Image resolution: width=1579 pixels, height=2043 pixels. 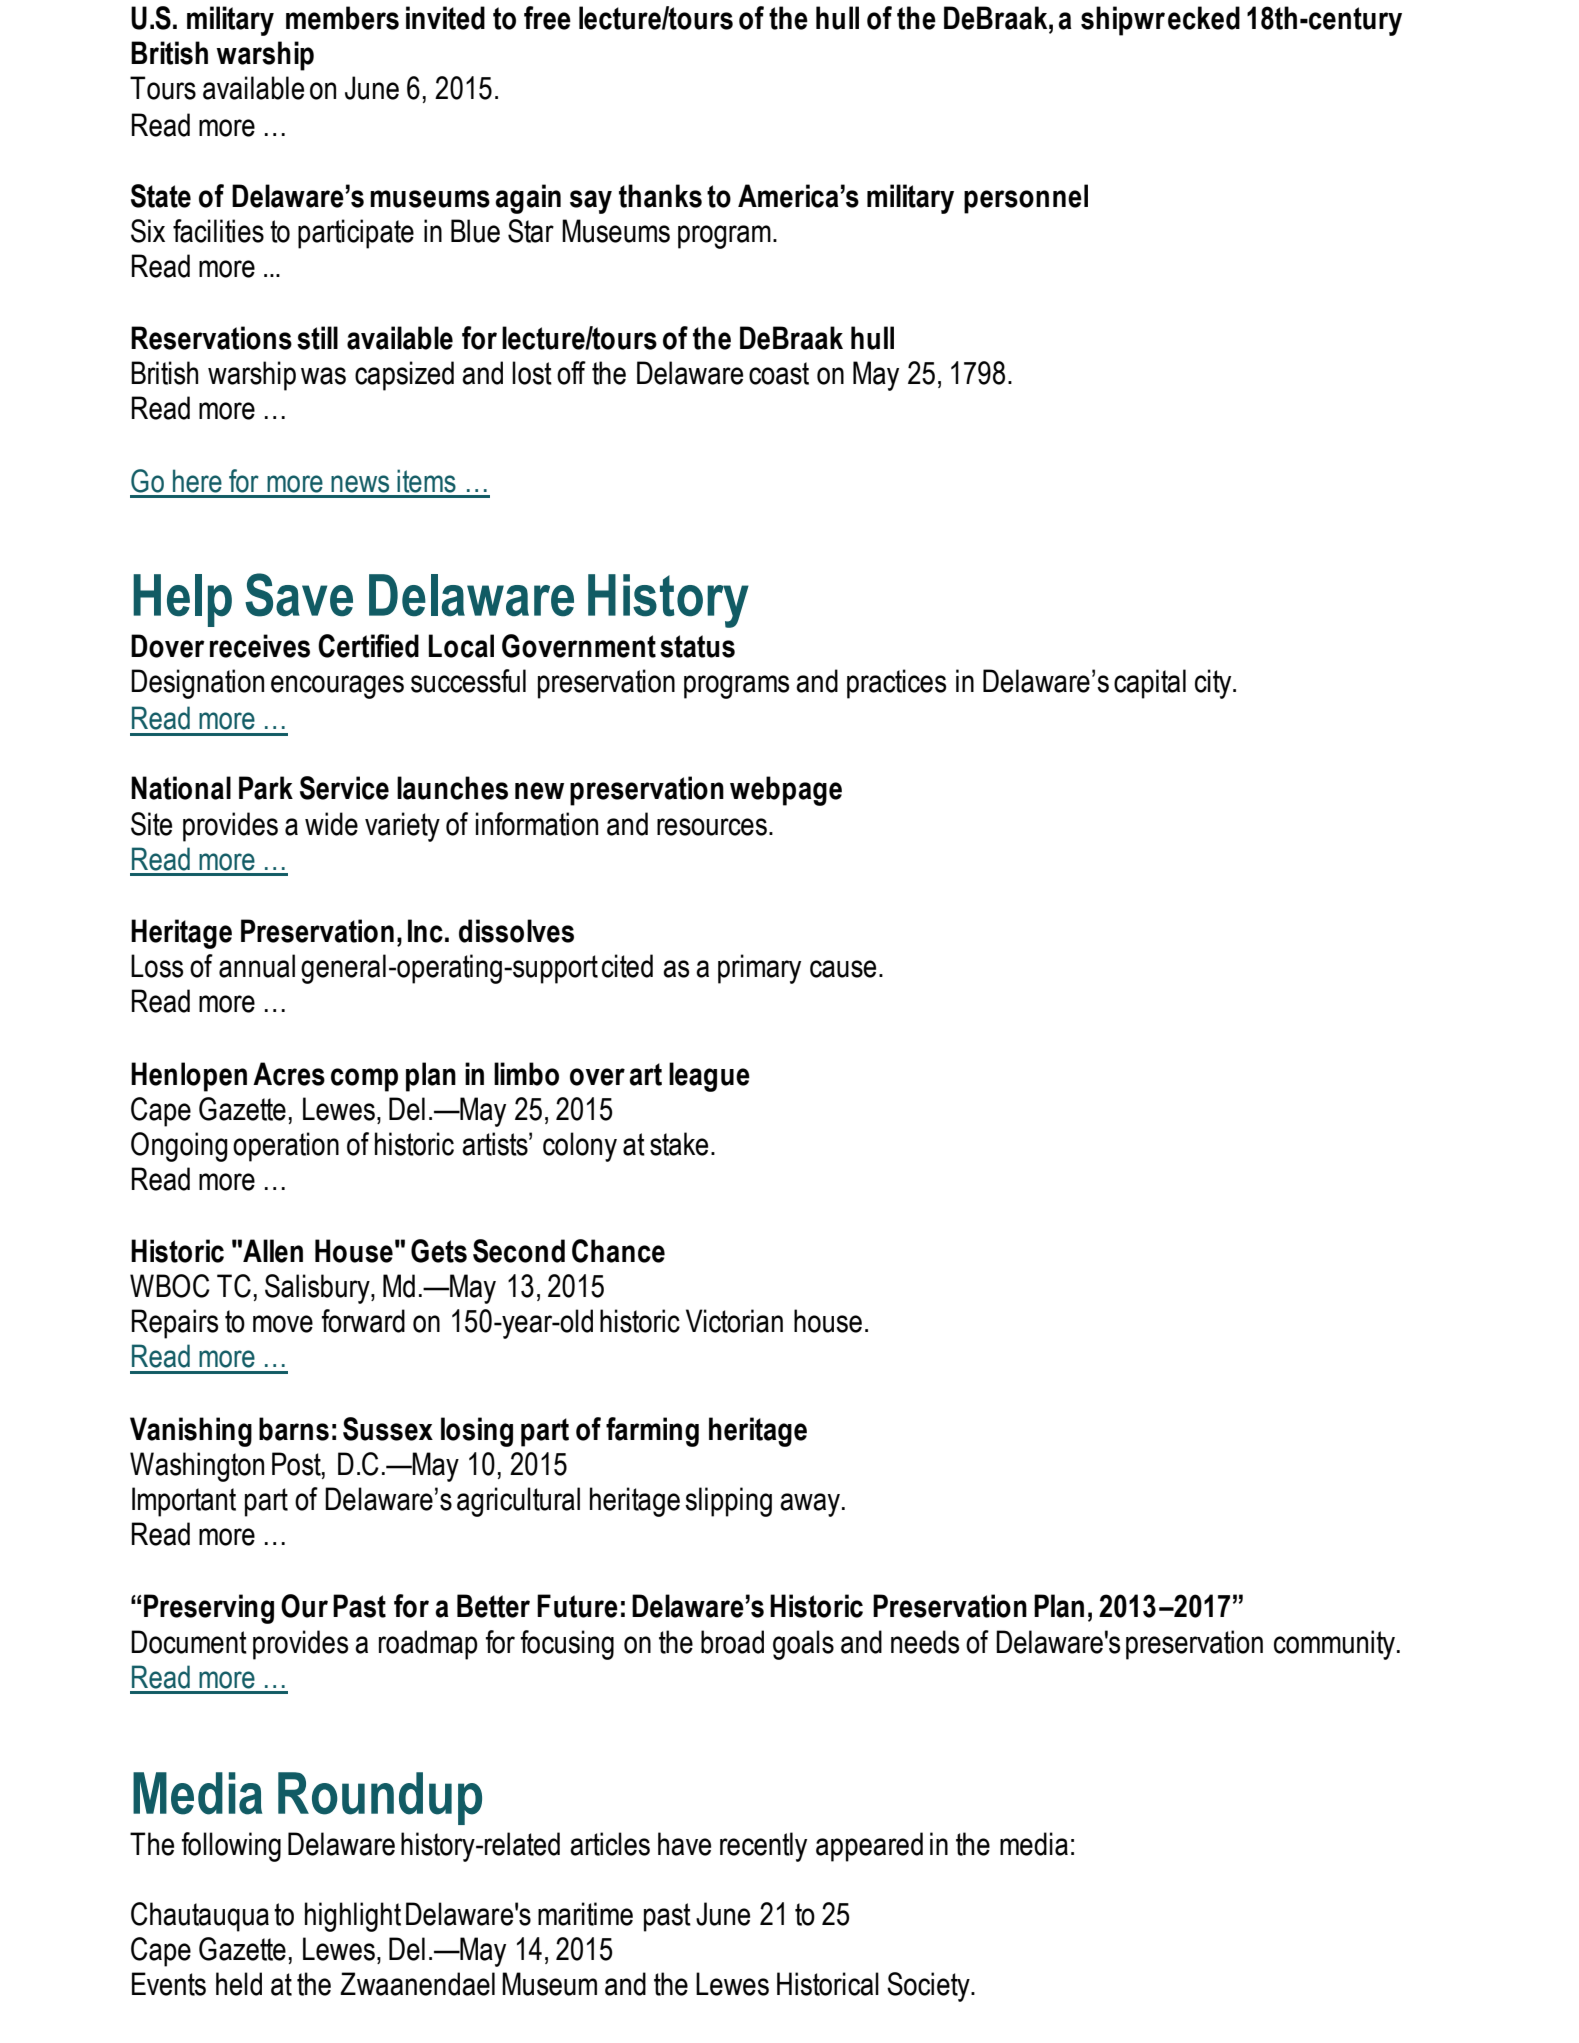 I want to click on move, so click(x=283, y=1324).
